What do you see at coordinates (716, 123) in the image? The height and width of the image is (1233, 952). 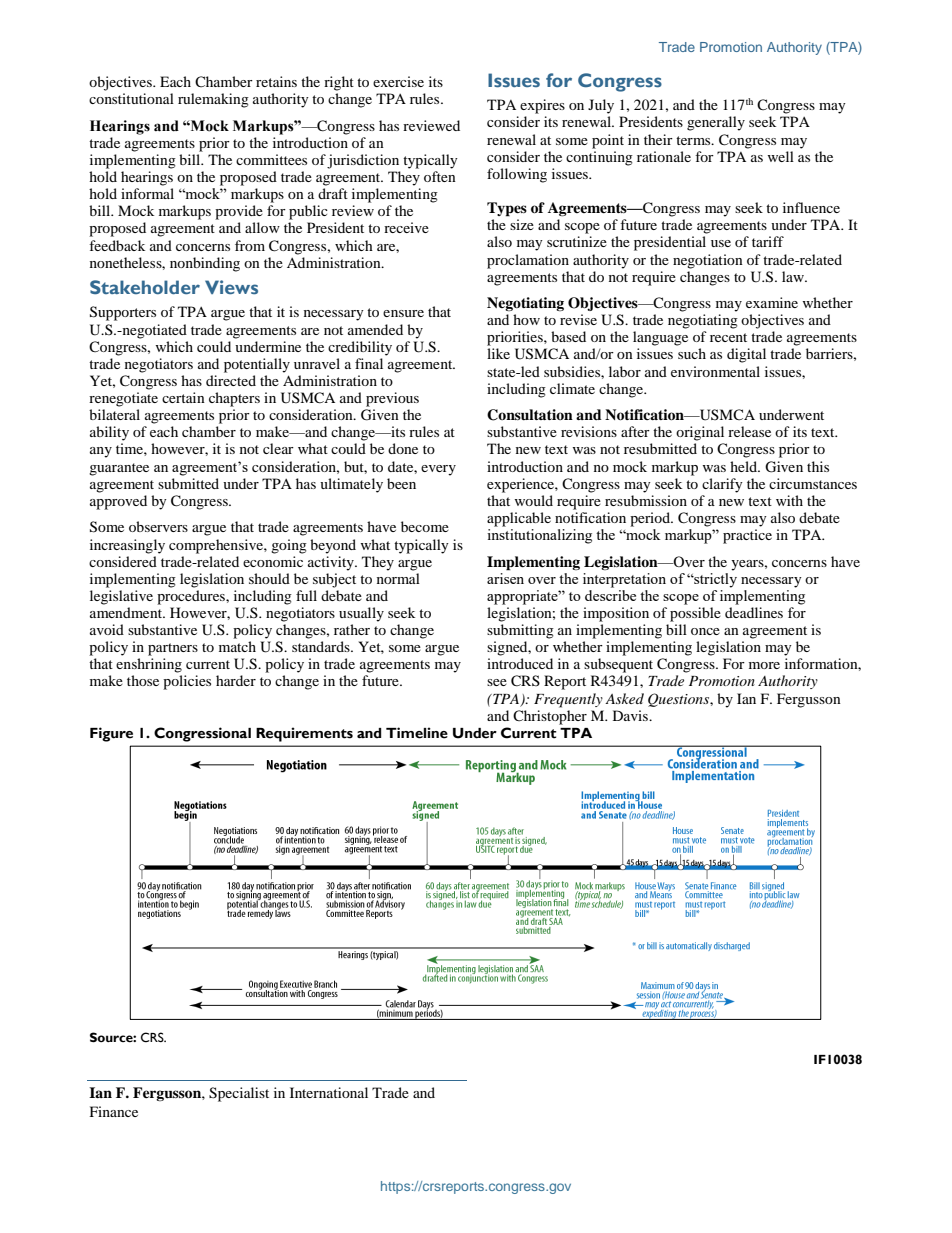 I see `generally` at bounding box center [716, 123].
